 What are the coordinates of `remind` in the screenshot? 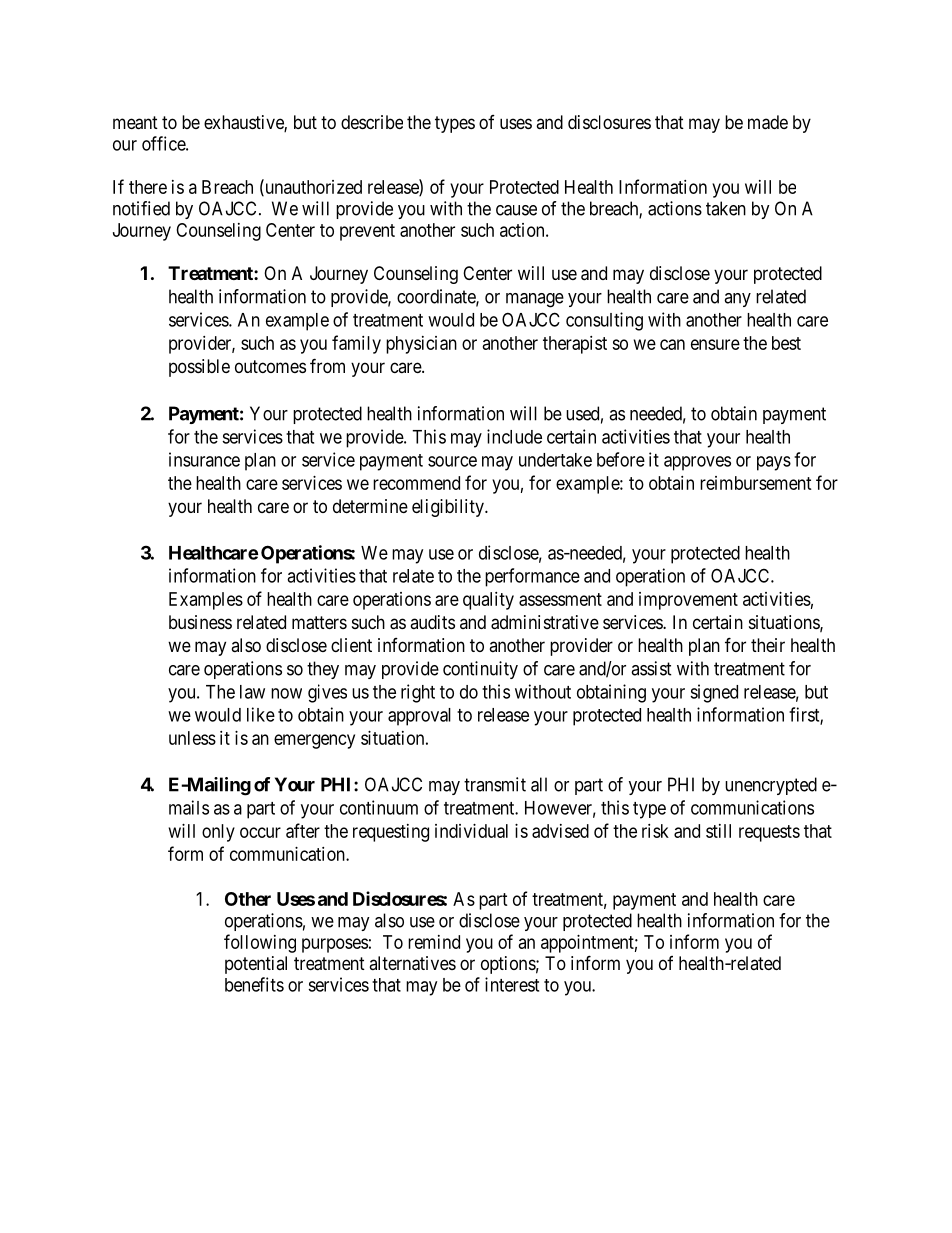 It's located at (434, 942).
